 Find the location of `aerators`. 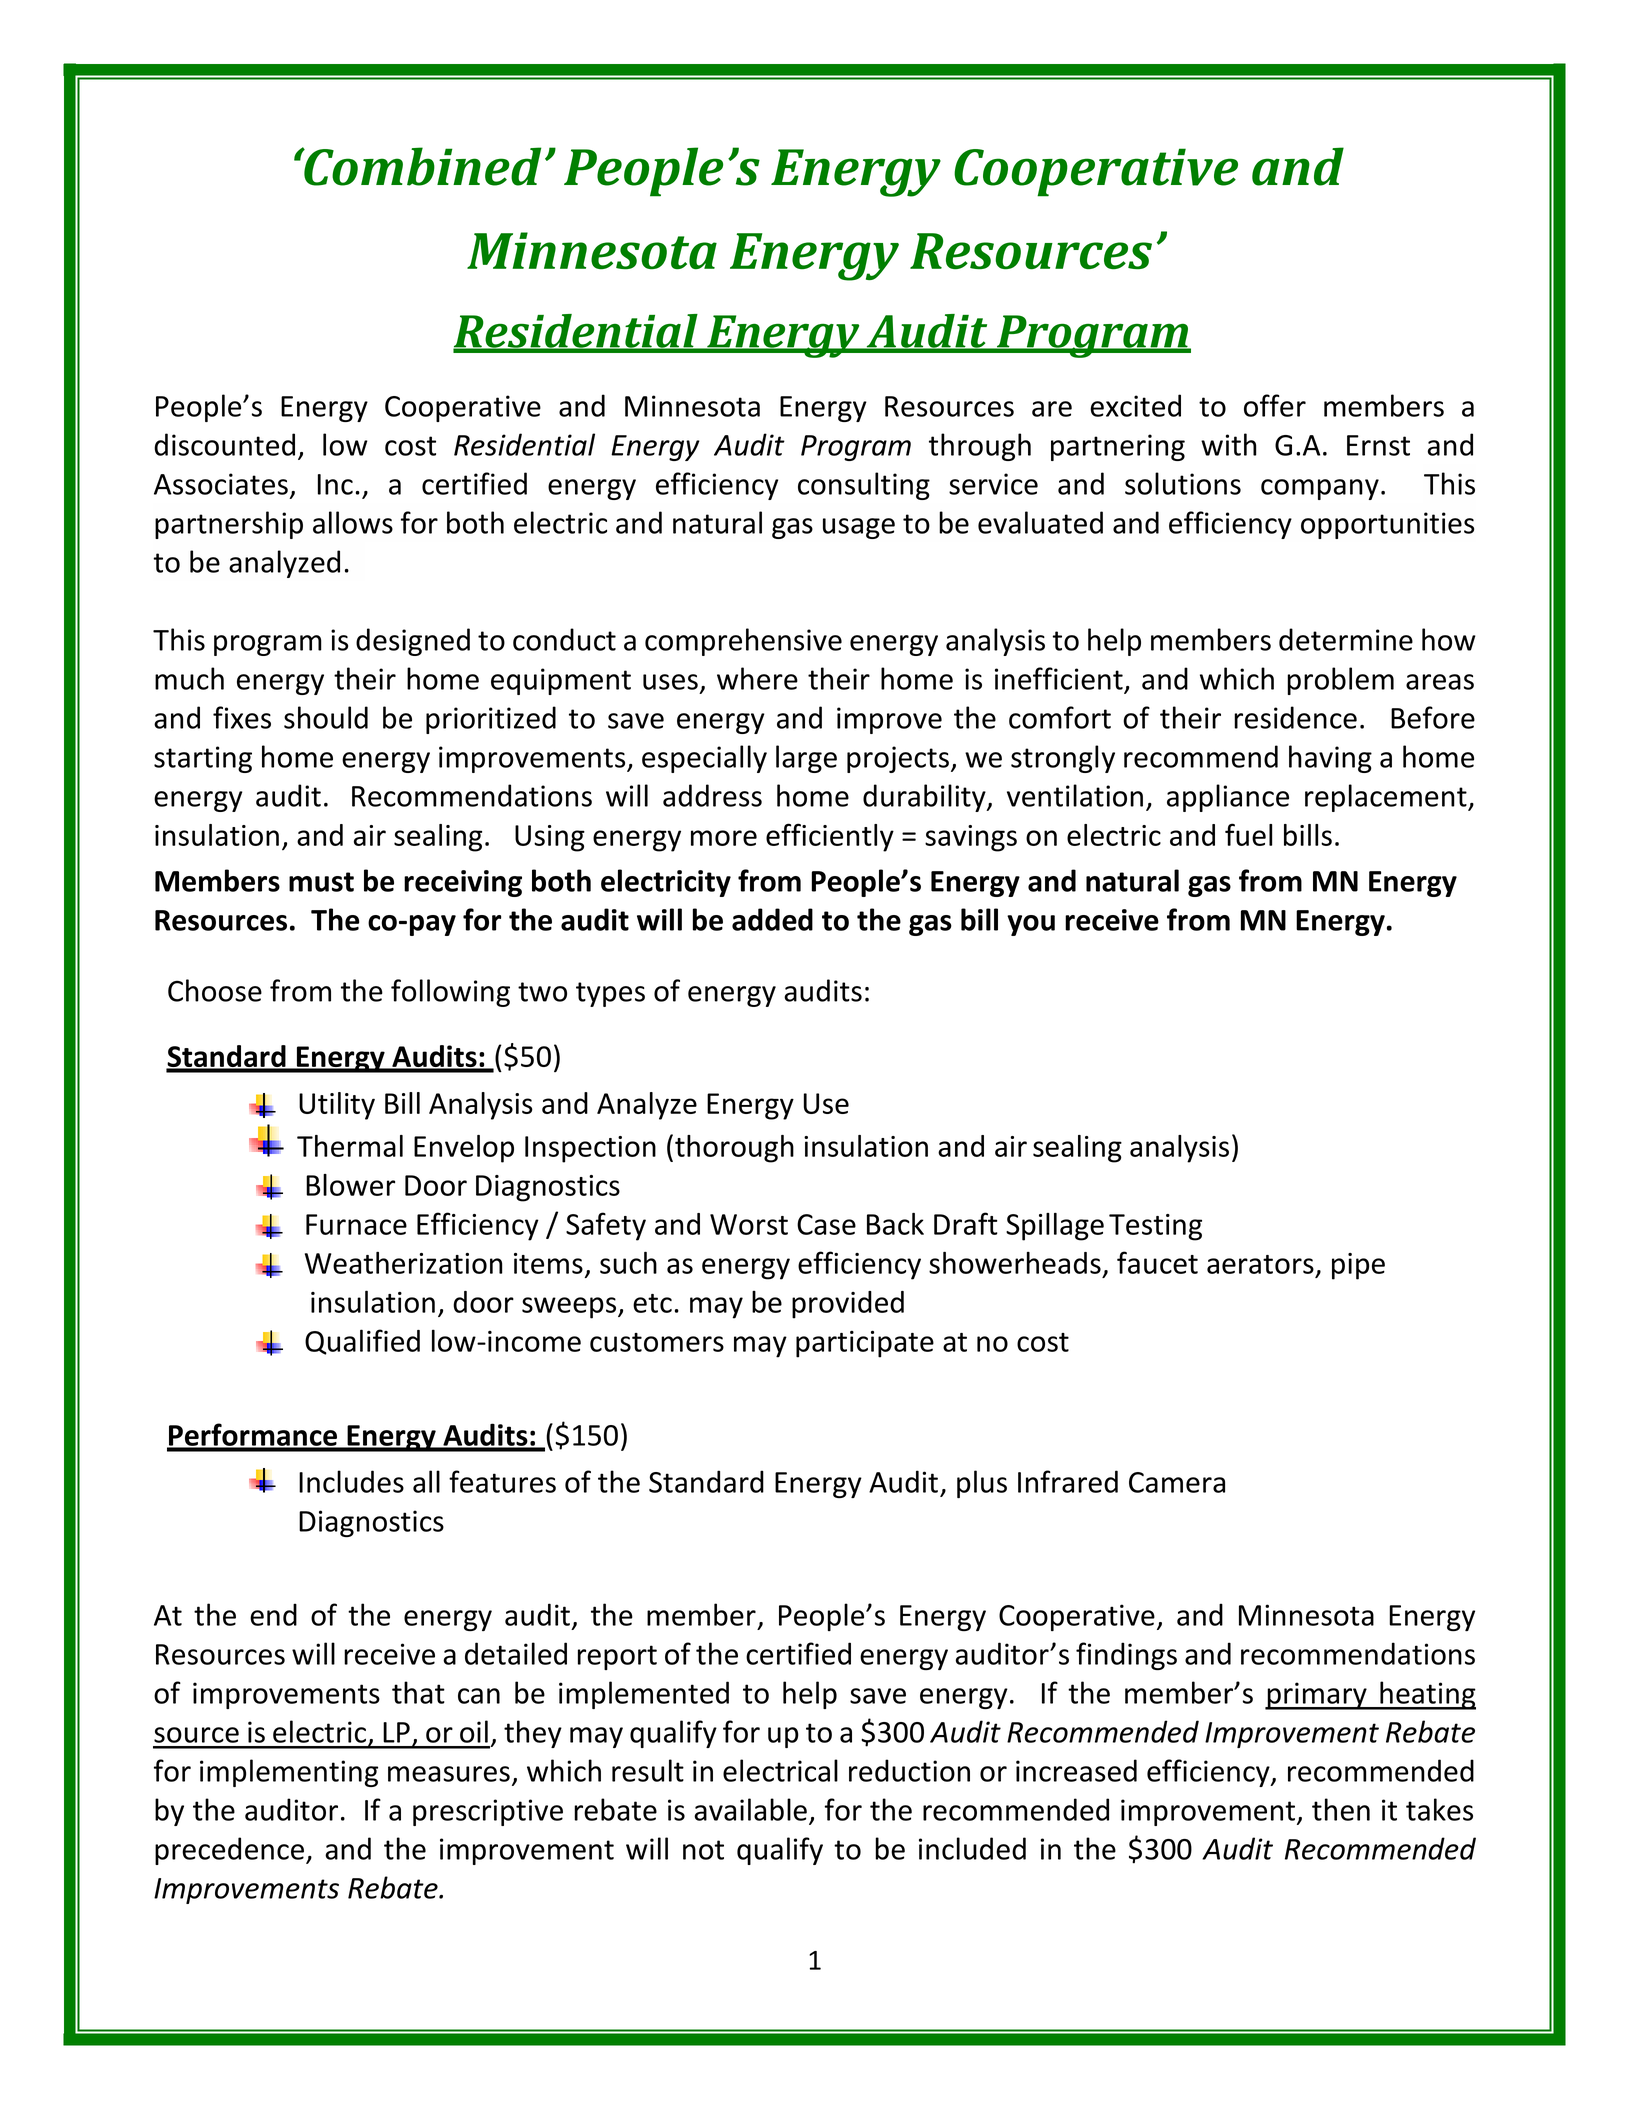

aerators is located at coordinates (1260, 1264).
